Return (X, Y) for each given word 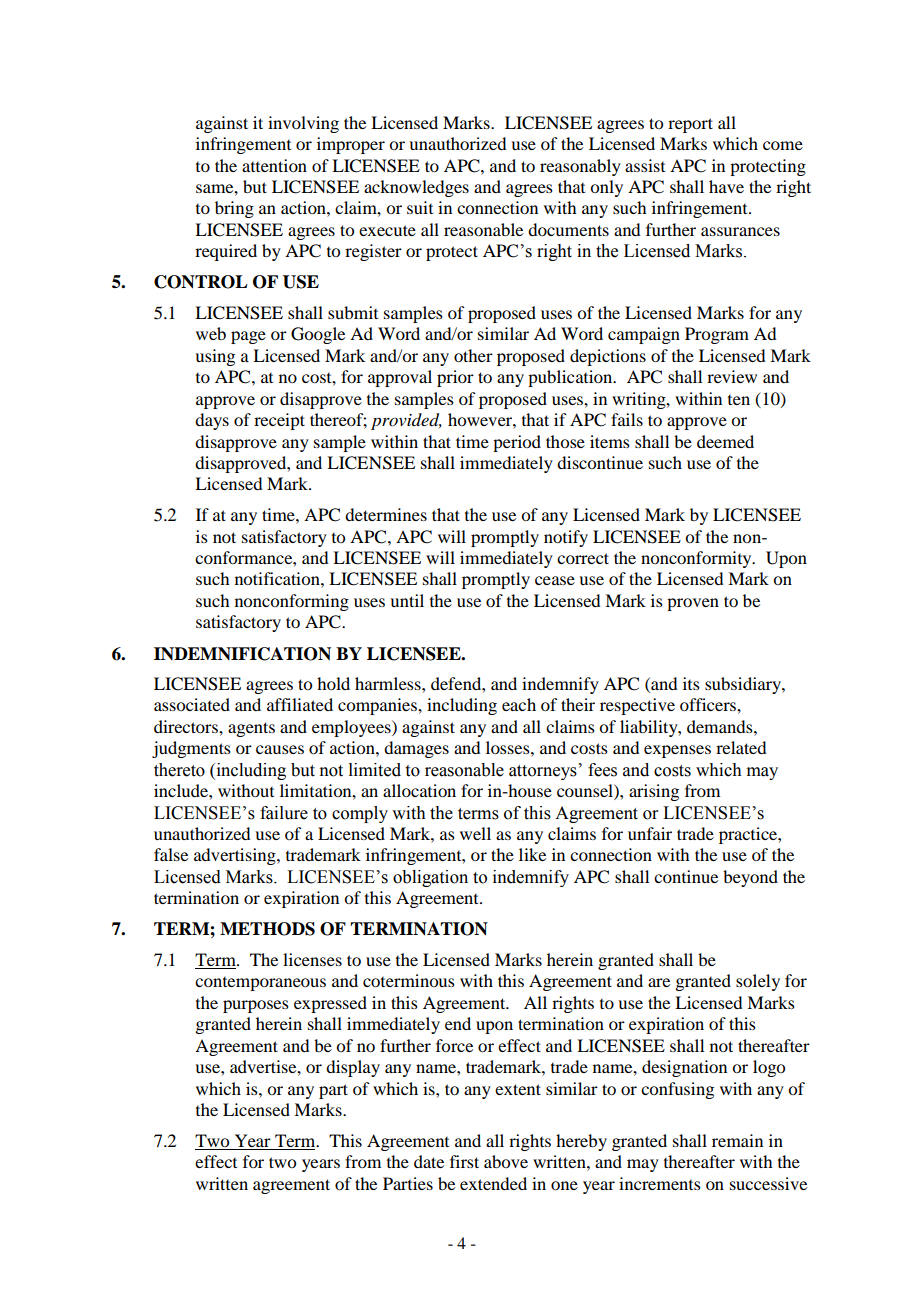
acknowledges (416, 188)
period (517, 443)
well (475, 833)
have (726, 186)
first (464, 1161)
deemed (725, 441)
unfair (650, 833)
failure (284, 813)
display (353, 1068)
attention (274, 165)
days (212, 421)
